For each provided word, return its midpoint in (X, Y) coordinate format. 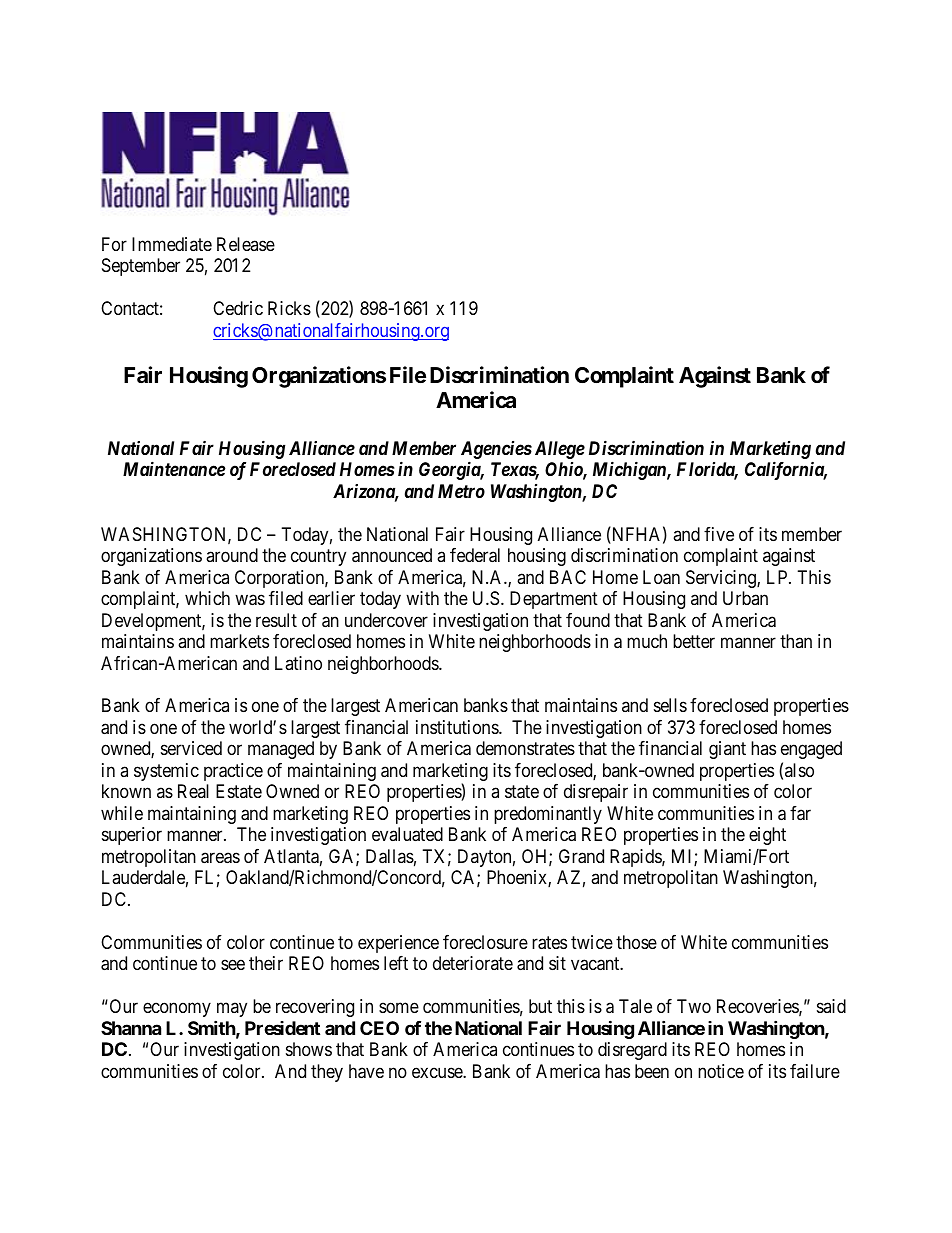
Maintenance (174, 469)
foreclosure (485, 942)
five (719, 534)
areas (220, 858)
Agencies (496, 451)
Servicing (722, 579)
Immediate (172, 244)
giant (727, 750)
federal (475, 555)
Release (246, 244)
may (232, 1010)
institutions (458, 727)
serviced (191, 748)
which (207, 598)
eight (767, 836)
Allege (560, 450)
